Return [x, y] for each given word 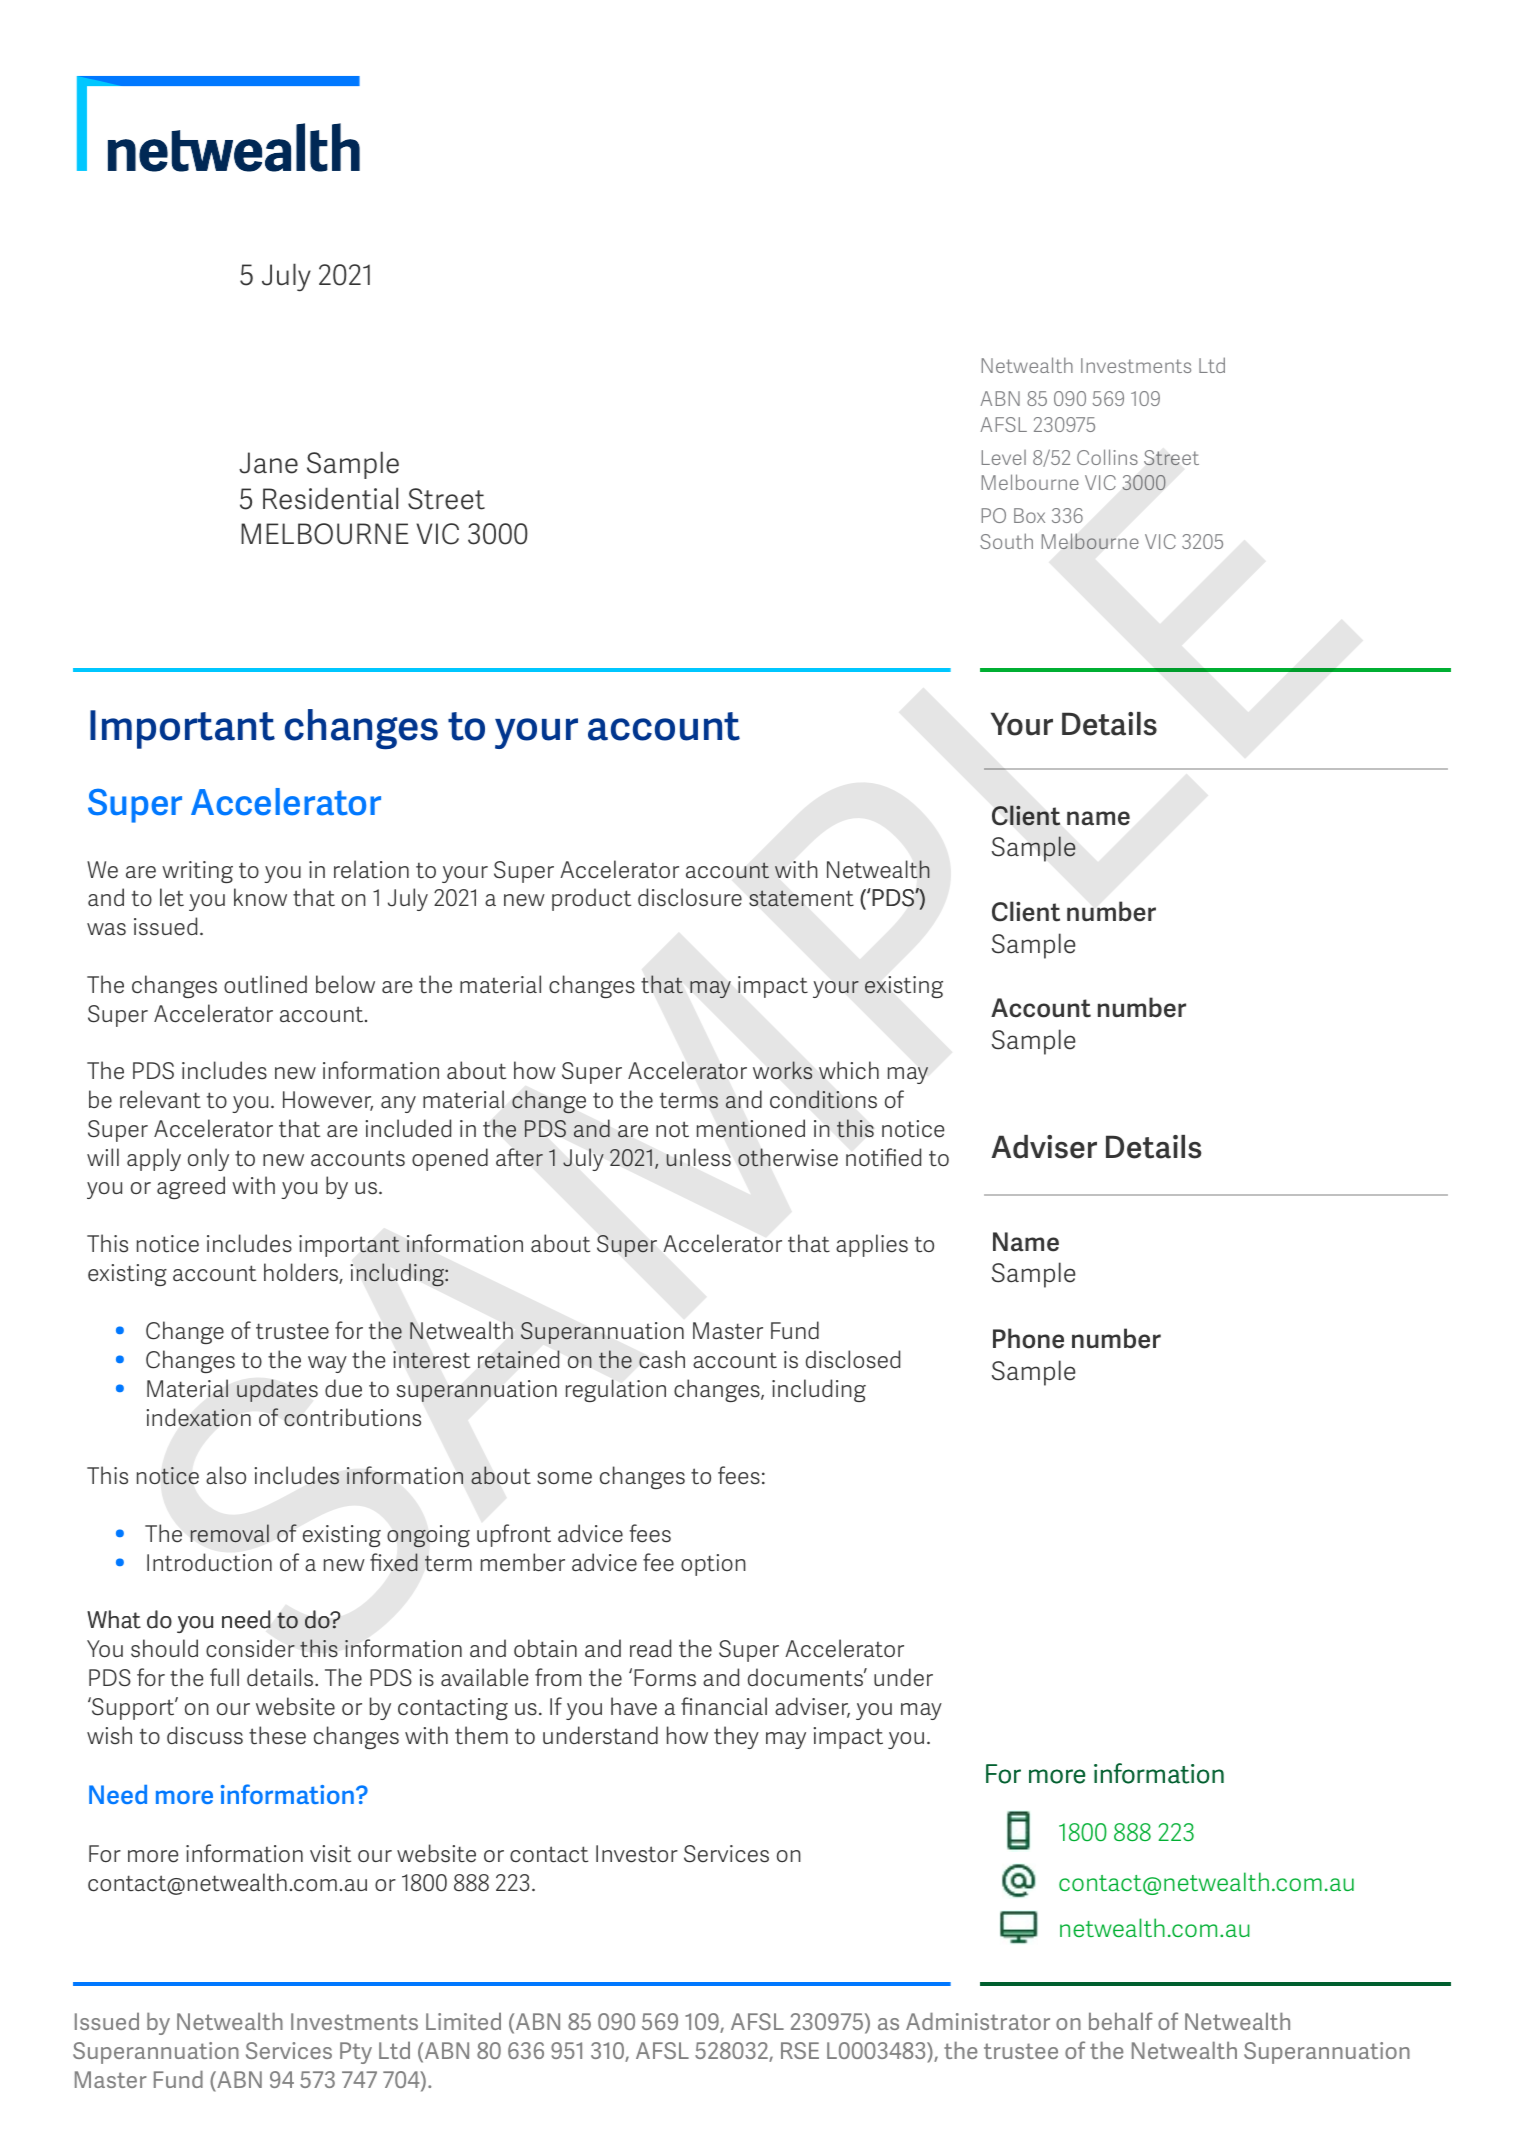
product [591, 899]
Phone [1028, 1338]
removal [230, 1533]
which [849, 1070]
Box [1029, 515]
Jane [268, 463]
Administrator [978, 2021]
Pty [356, 2053]
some [564, 1478]
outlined [265, 984]
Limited [463, 2021]
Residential [330, 498]
